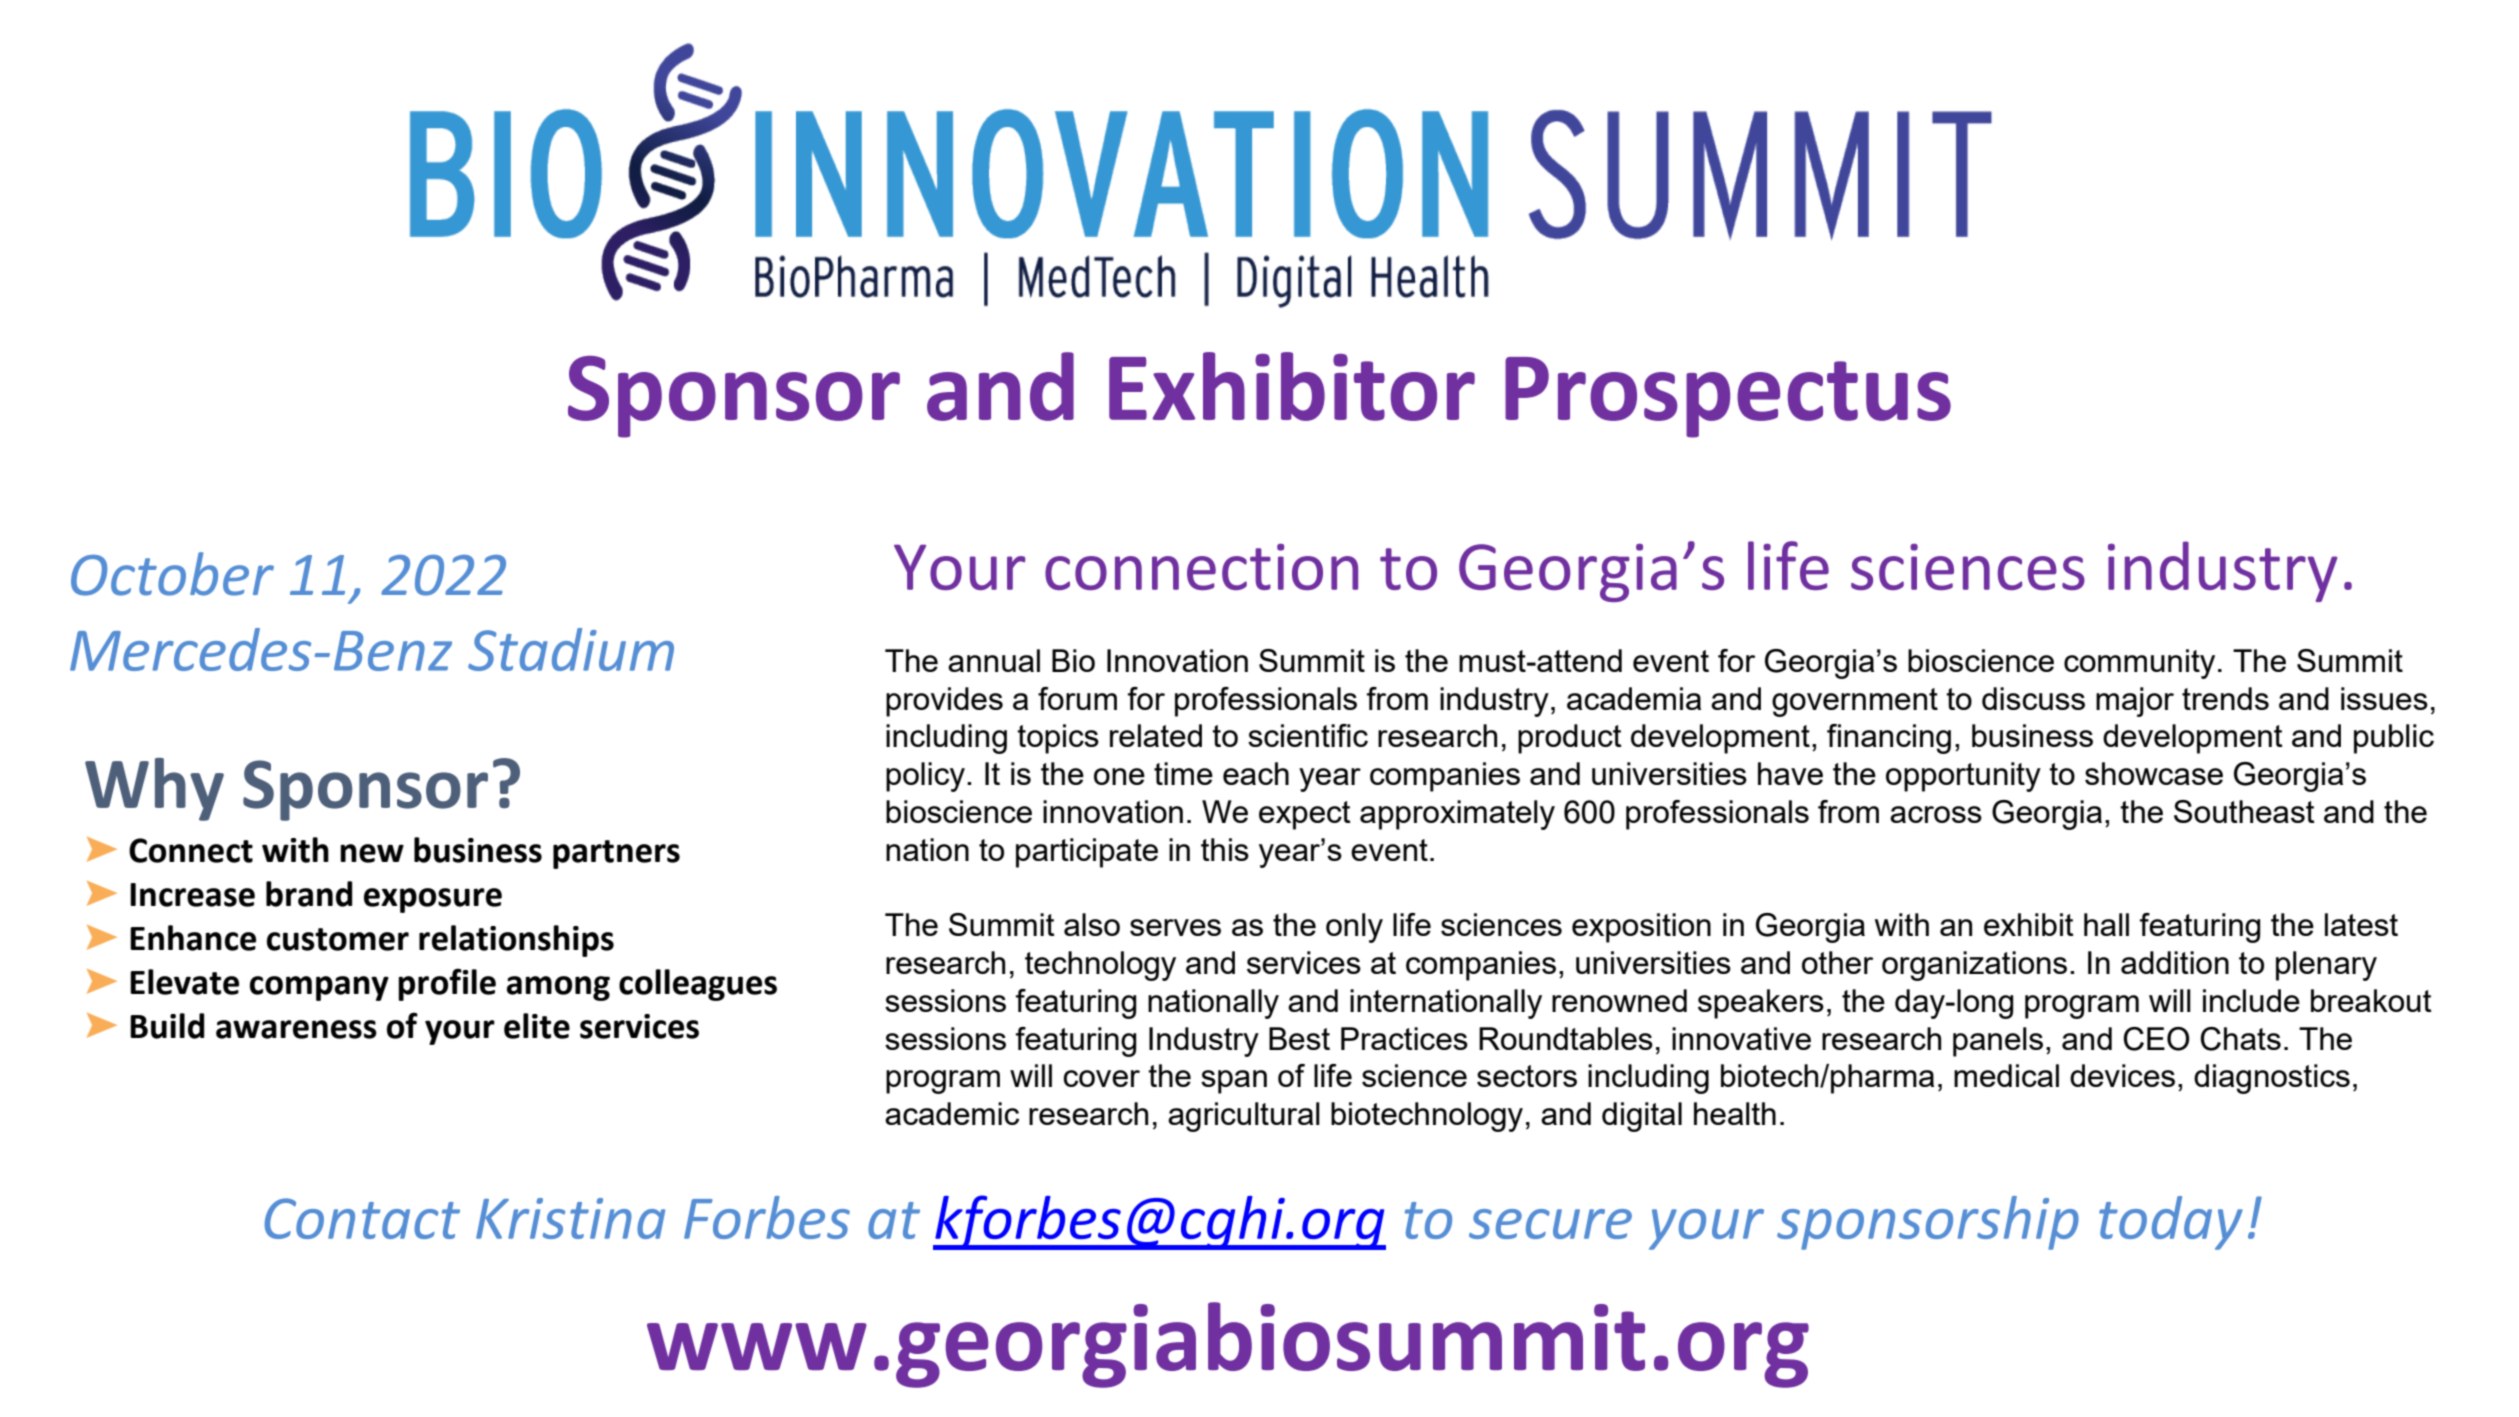 The width and height of the image is (2519, 1417). Describe the element at coordinates (447, 984) in the image. I see `profile` at that location.
